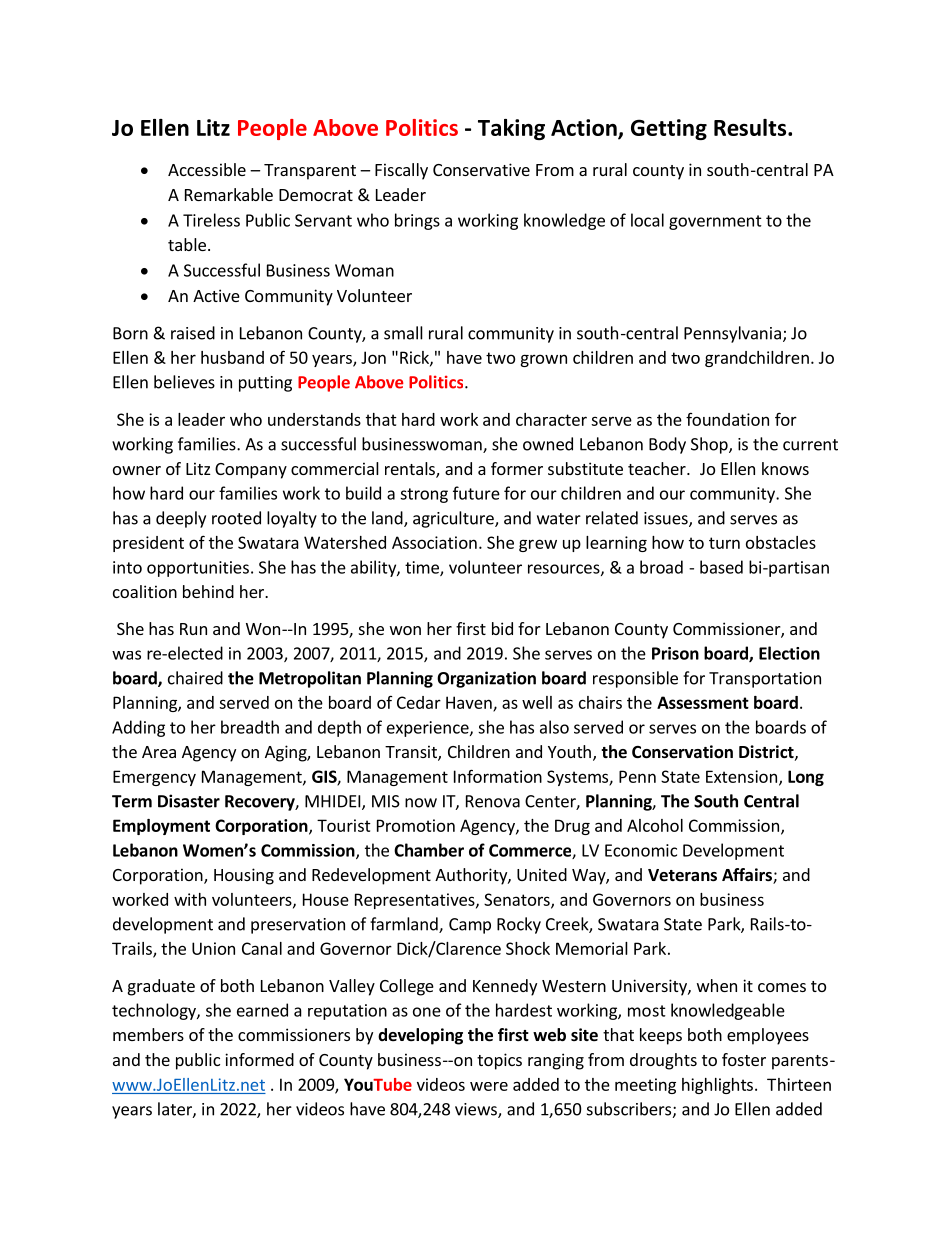 This screenshot has height=1233, width=952. I want to click on informed, so click(259, 1059).
